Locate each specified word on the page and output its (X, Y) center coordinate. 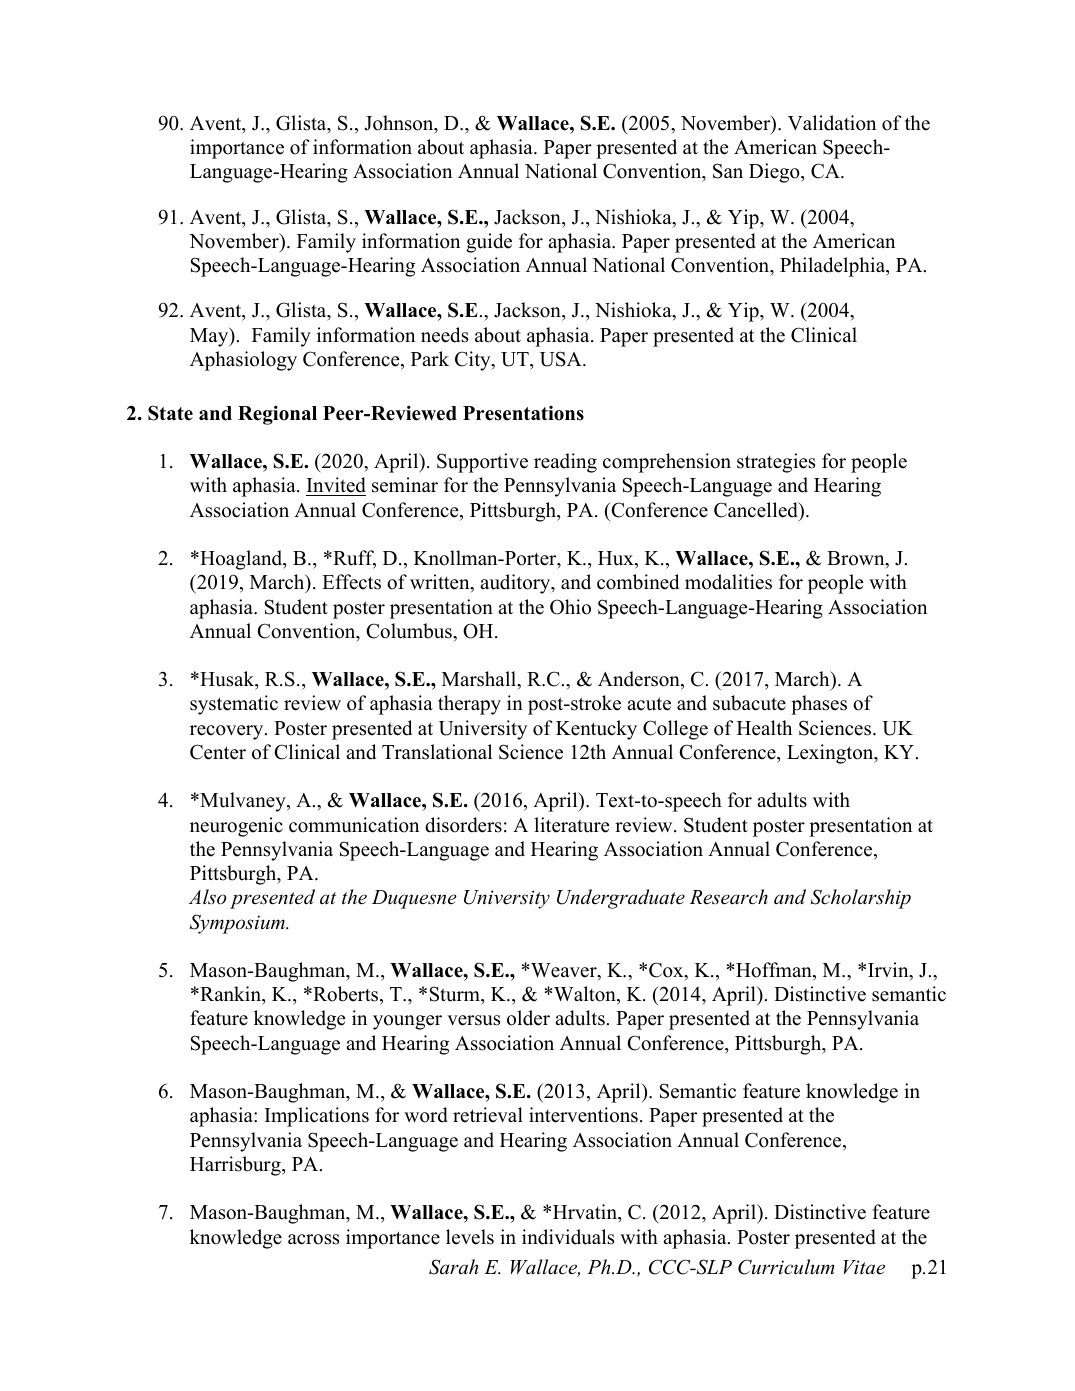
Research (729, 897)
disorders (463, 825)
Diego (775, 173)
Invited (336, 486)
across (313, 1239)
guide (489, 243)
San (728, 171)
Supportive (482, 463)
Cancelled (757, 510)
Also (207, 897)
